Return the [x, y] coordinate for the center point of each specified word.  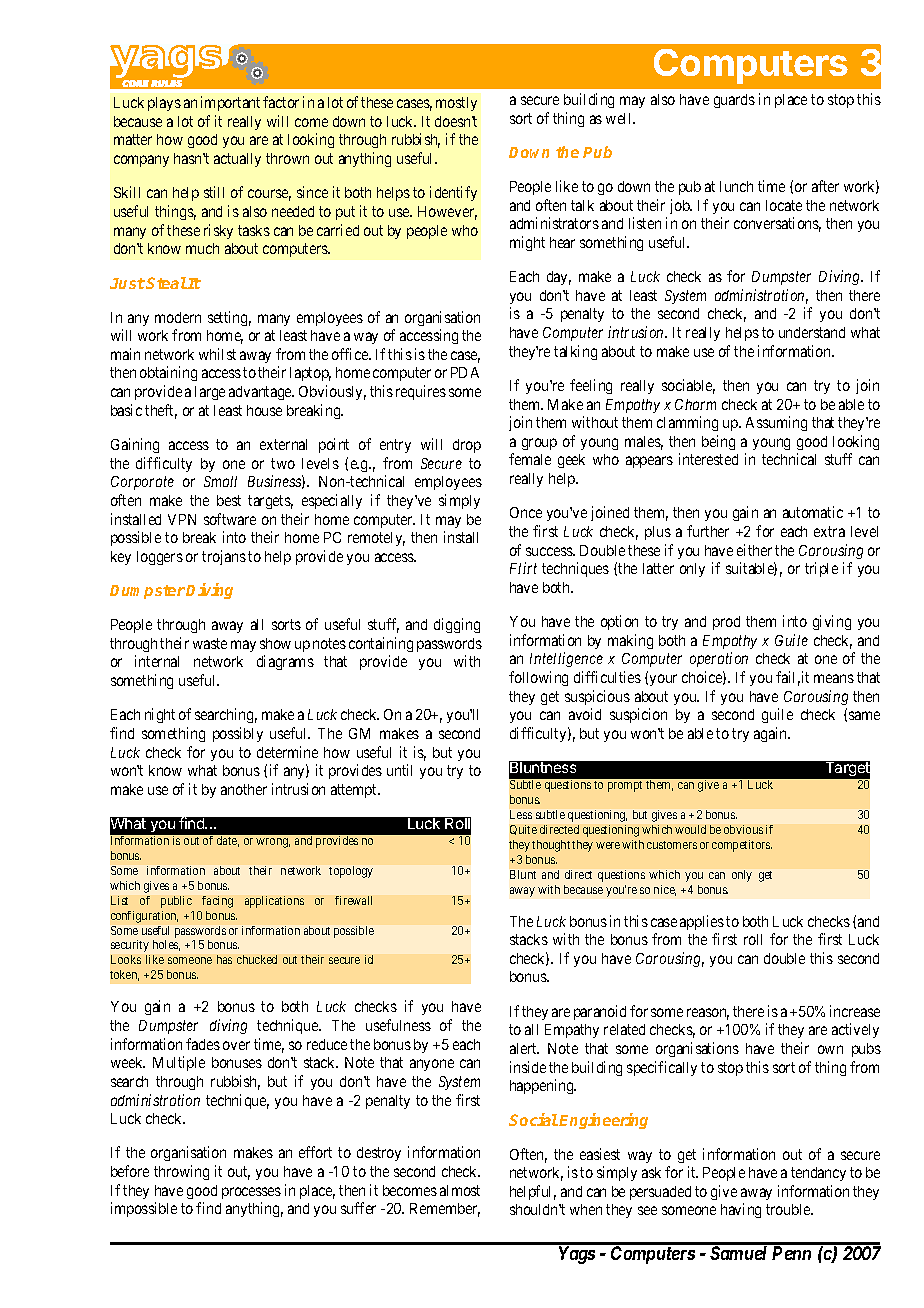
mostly [456, 104]
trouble [789, 1209]
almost [460, 1190]
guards [734, 101]
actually [237, 160]
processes [251, 1193]
